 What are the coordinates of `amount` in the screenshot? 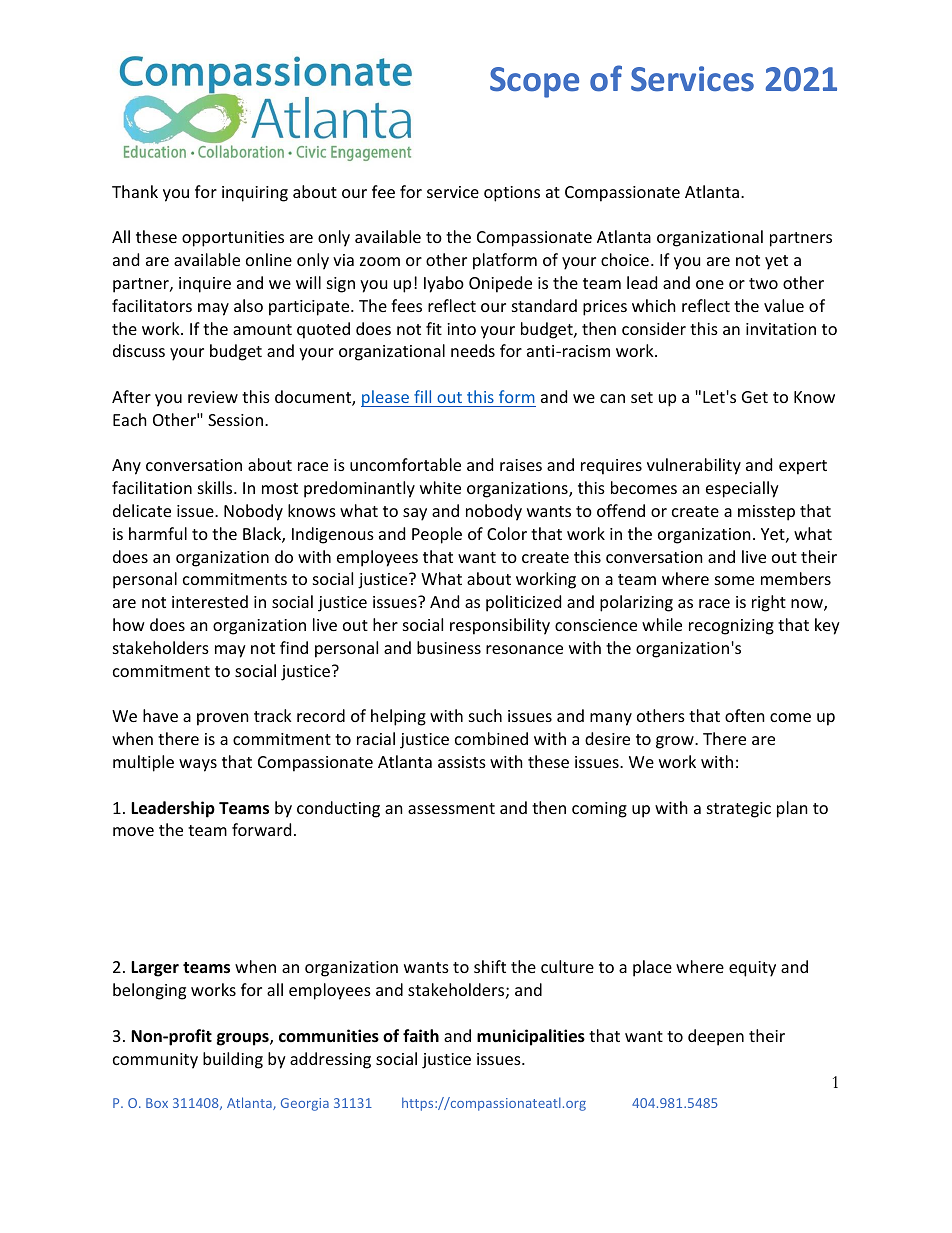 It's located at (262, 329).
